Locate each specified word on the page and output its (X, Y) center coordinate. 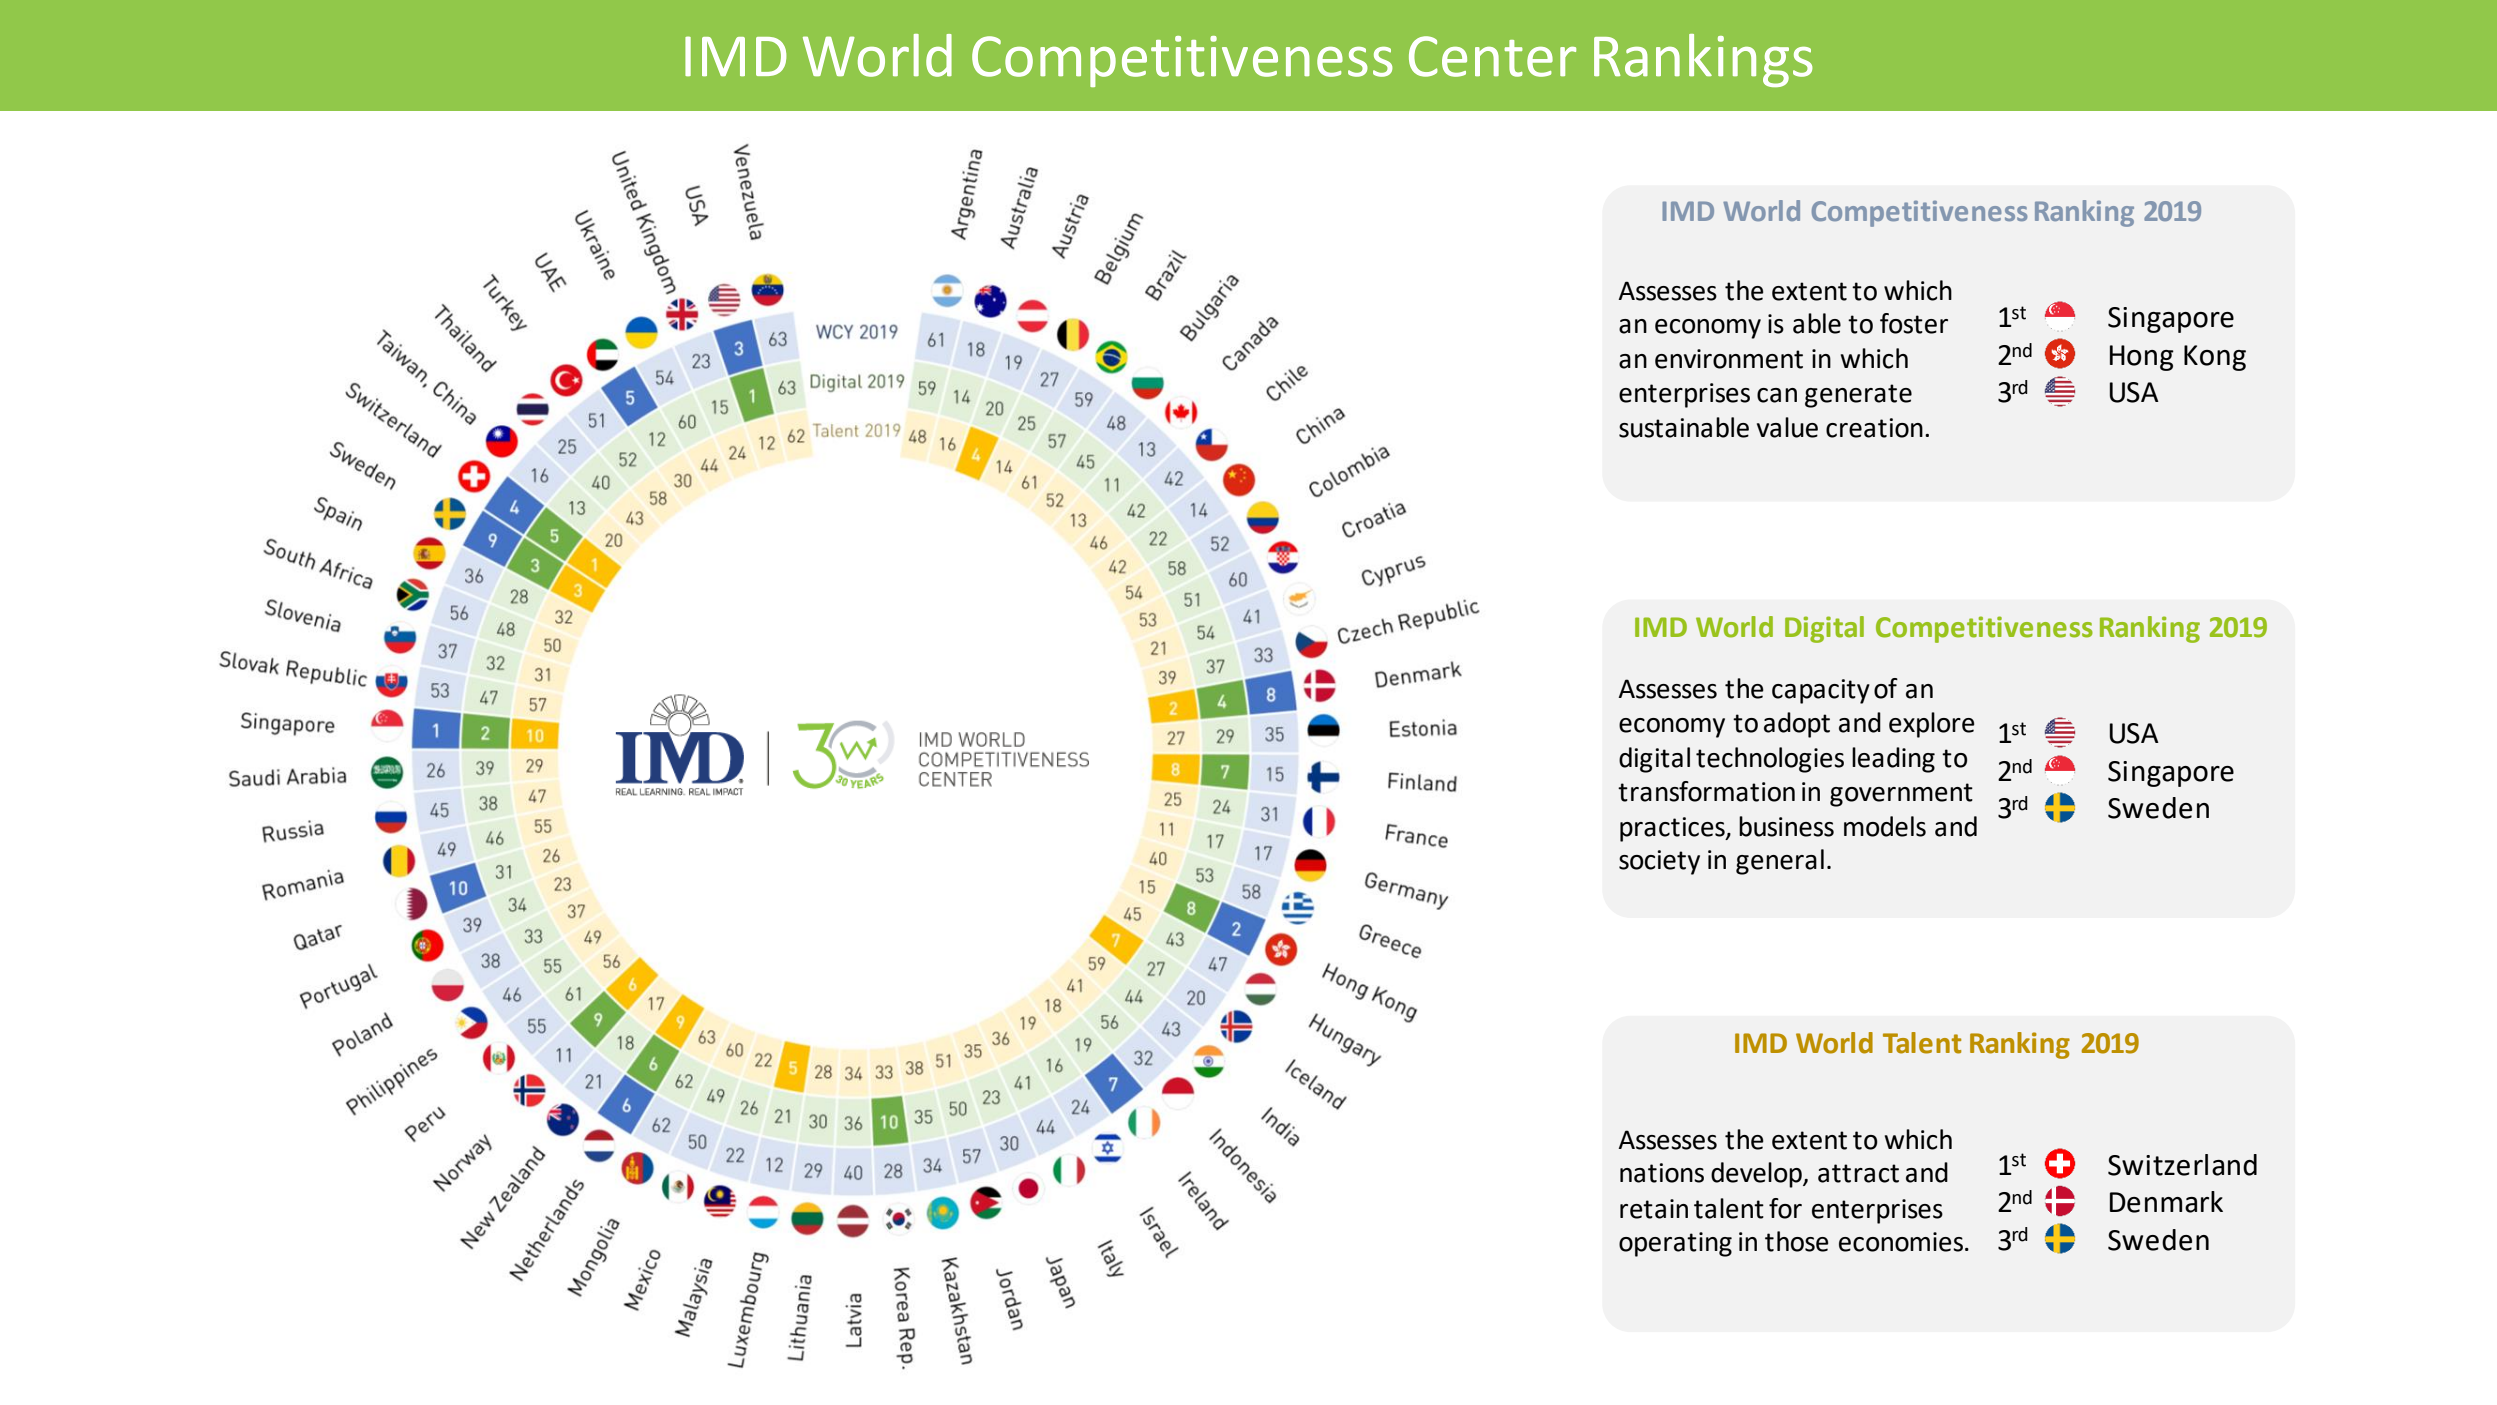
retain (1654, 1209)
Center (1492, 56)
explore (1932, 725)
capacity (1821, 691)
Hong (2142, 358)
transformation (1706, 791)
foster (1914, 323)
